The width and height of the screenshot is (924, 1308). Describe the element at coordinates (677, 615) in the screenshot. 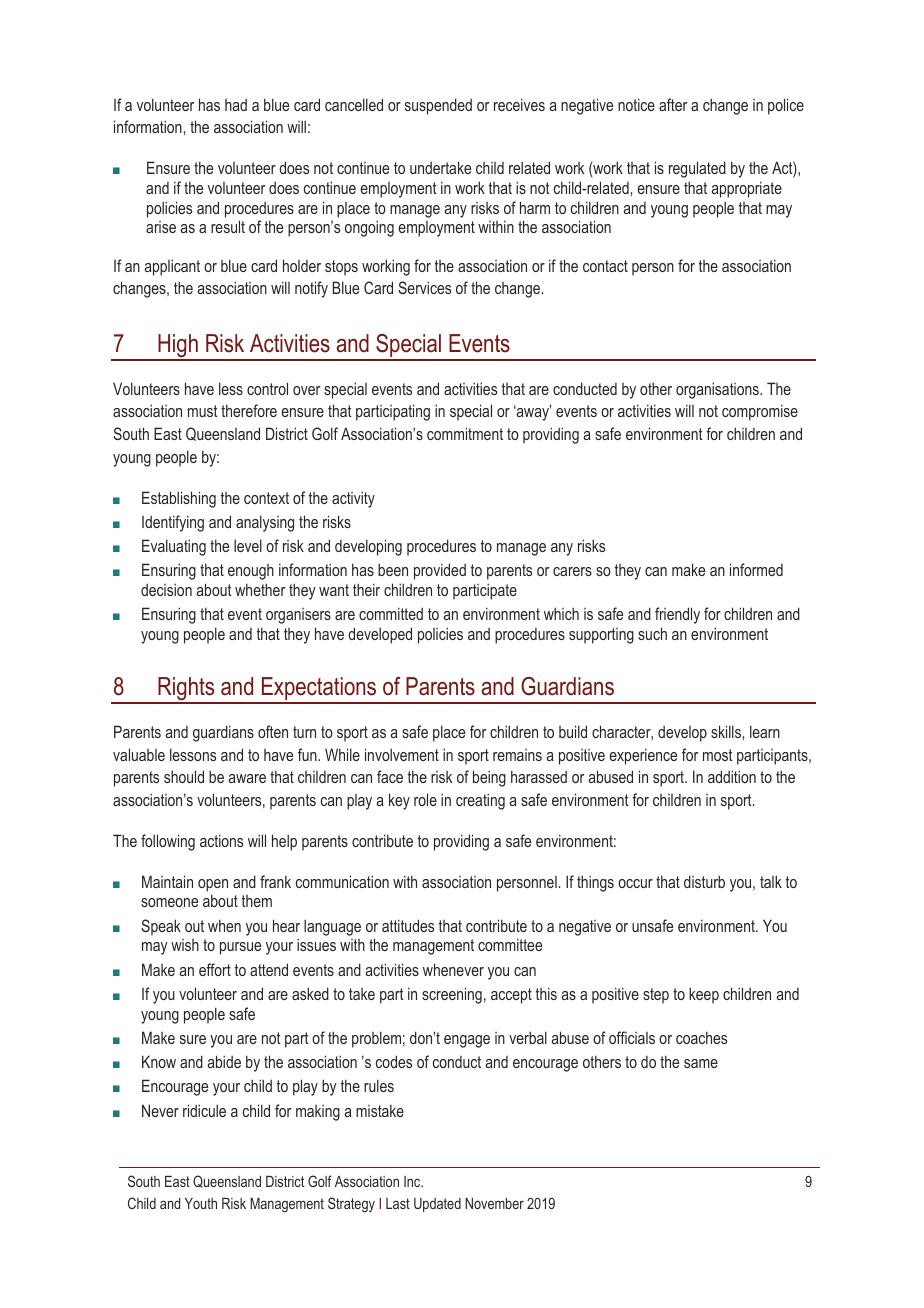

I see `friendly` at that location.
